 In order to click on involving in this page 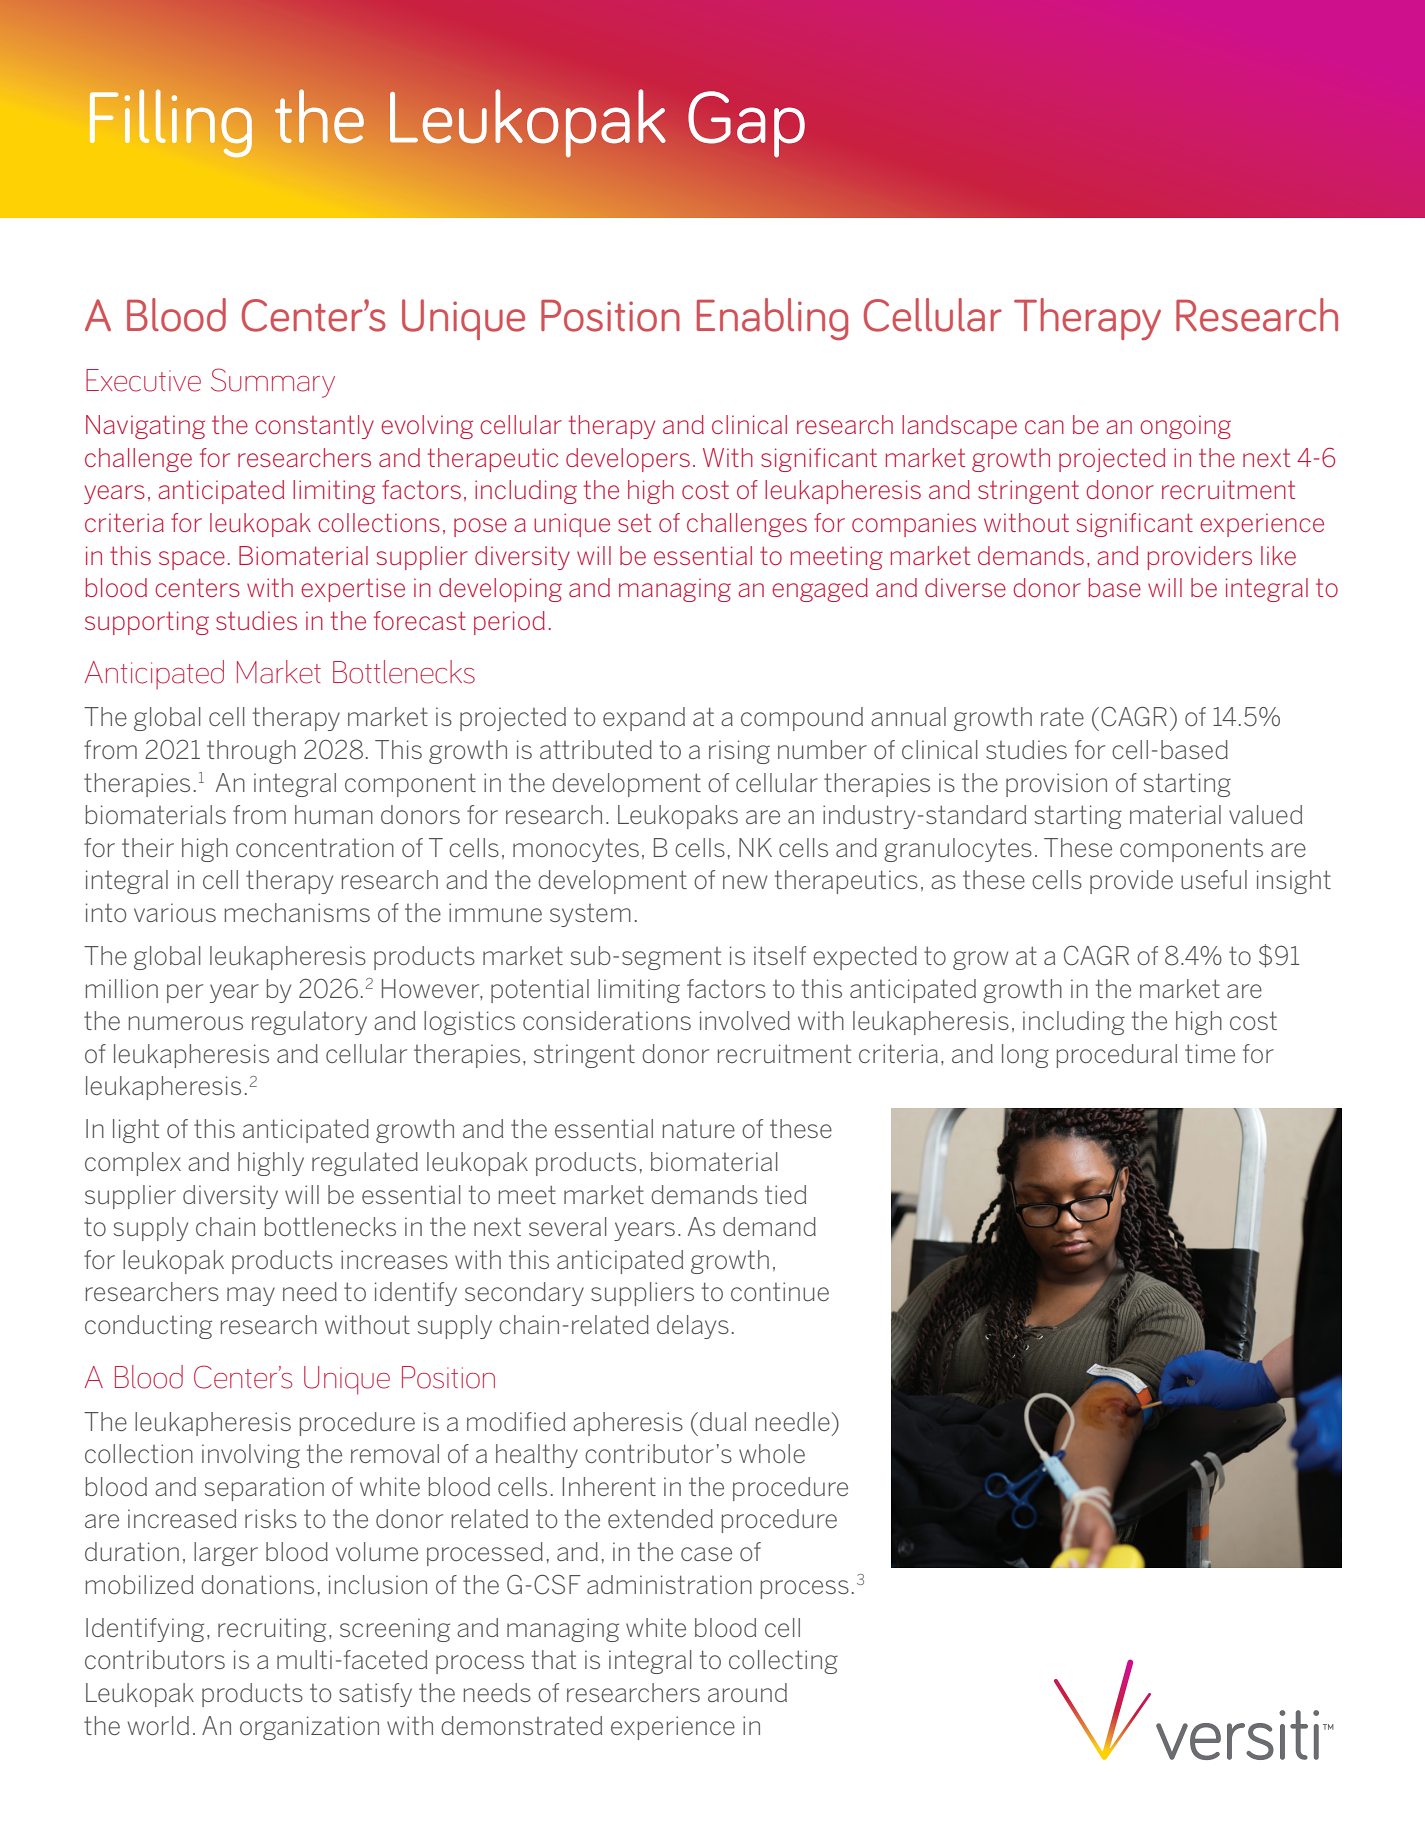, I will do `click(251, 1456)`.
